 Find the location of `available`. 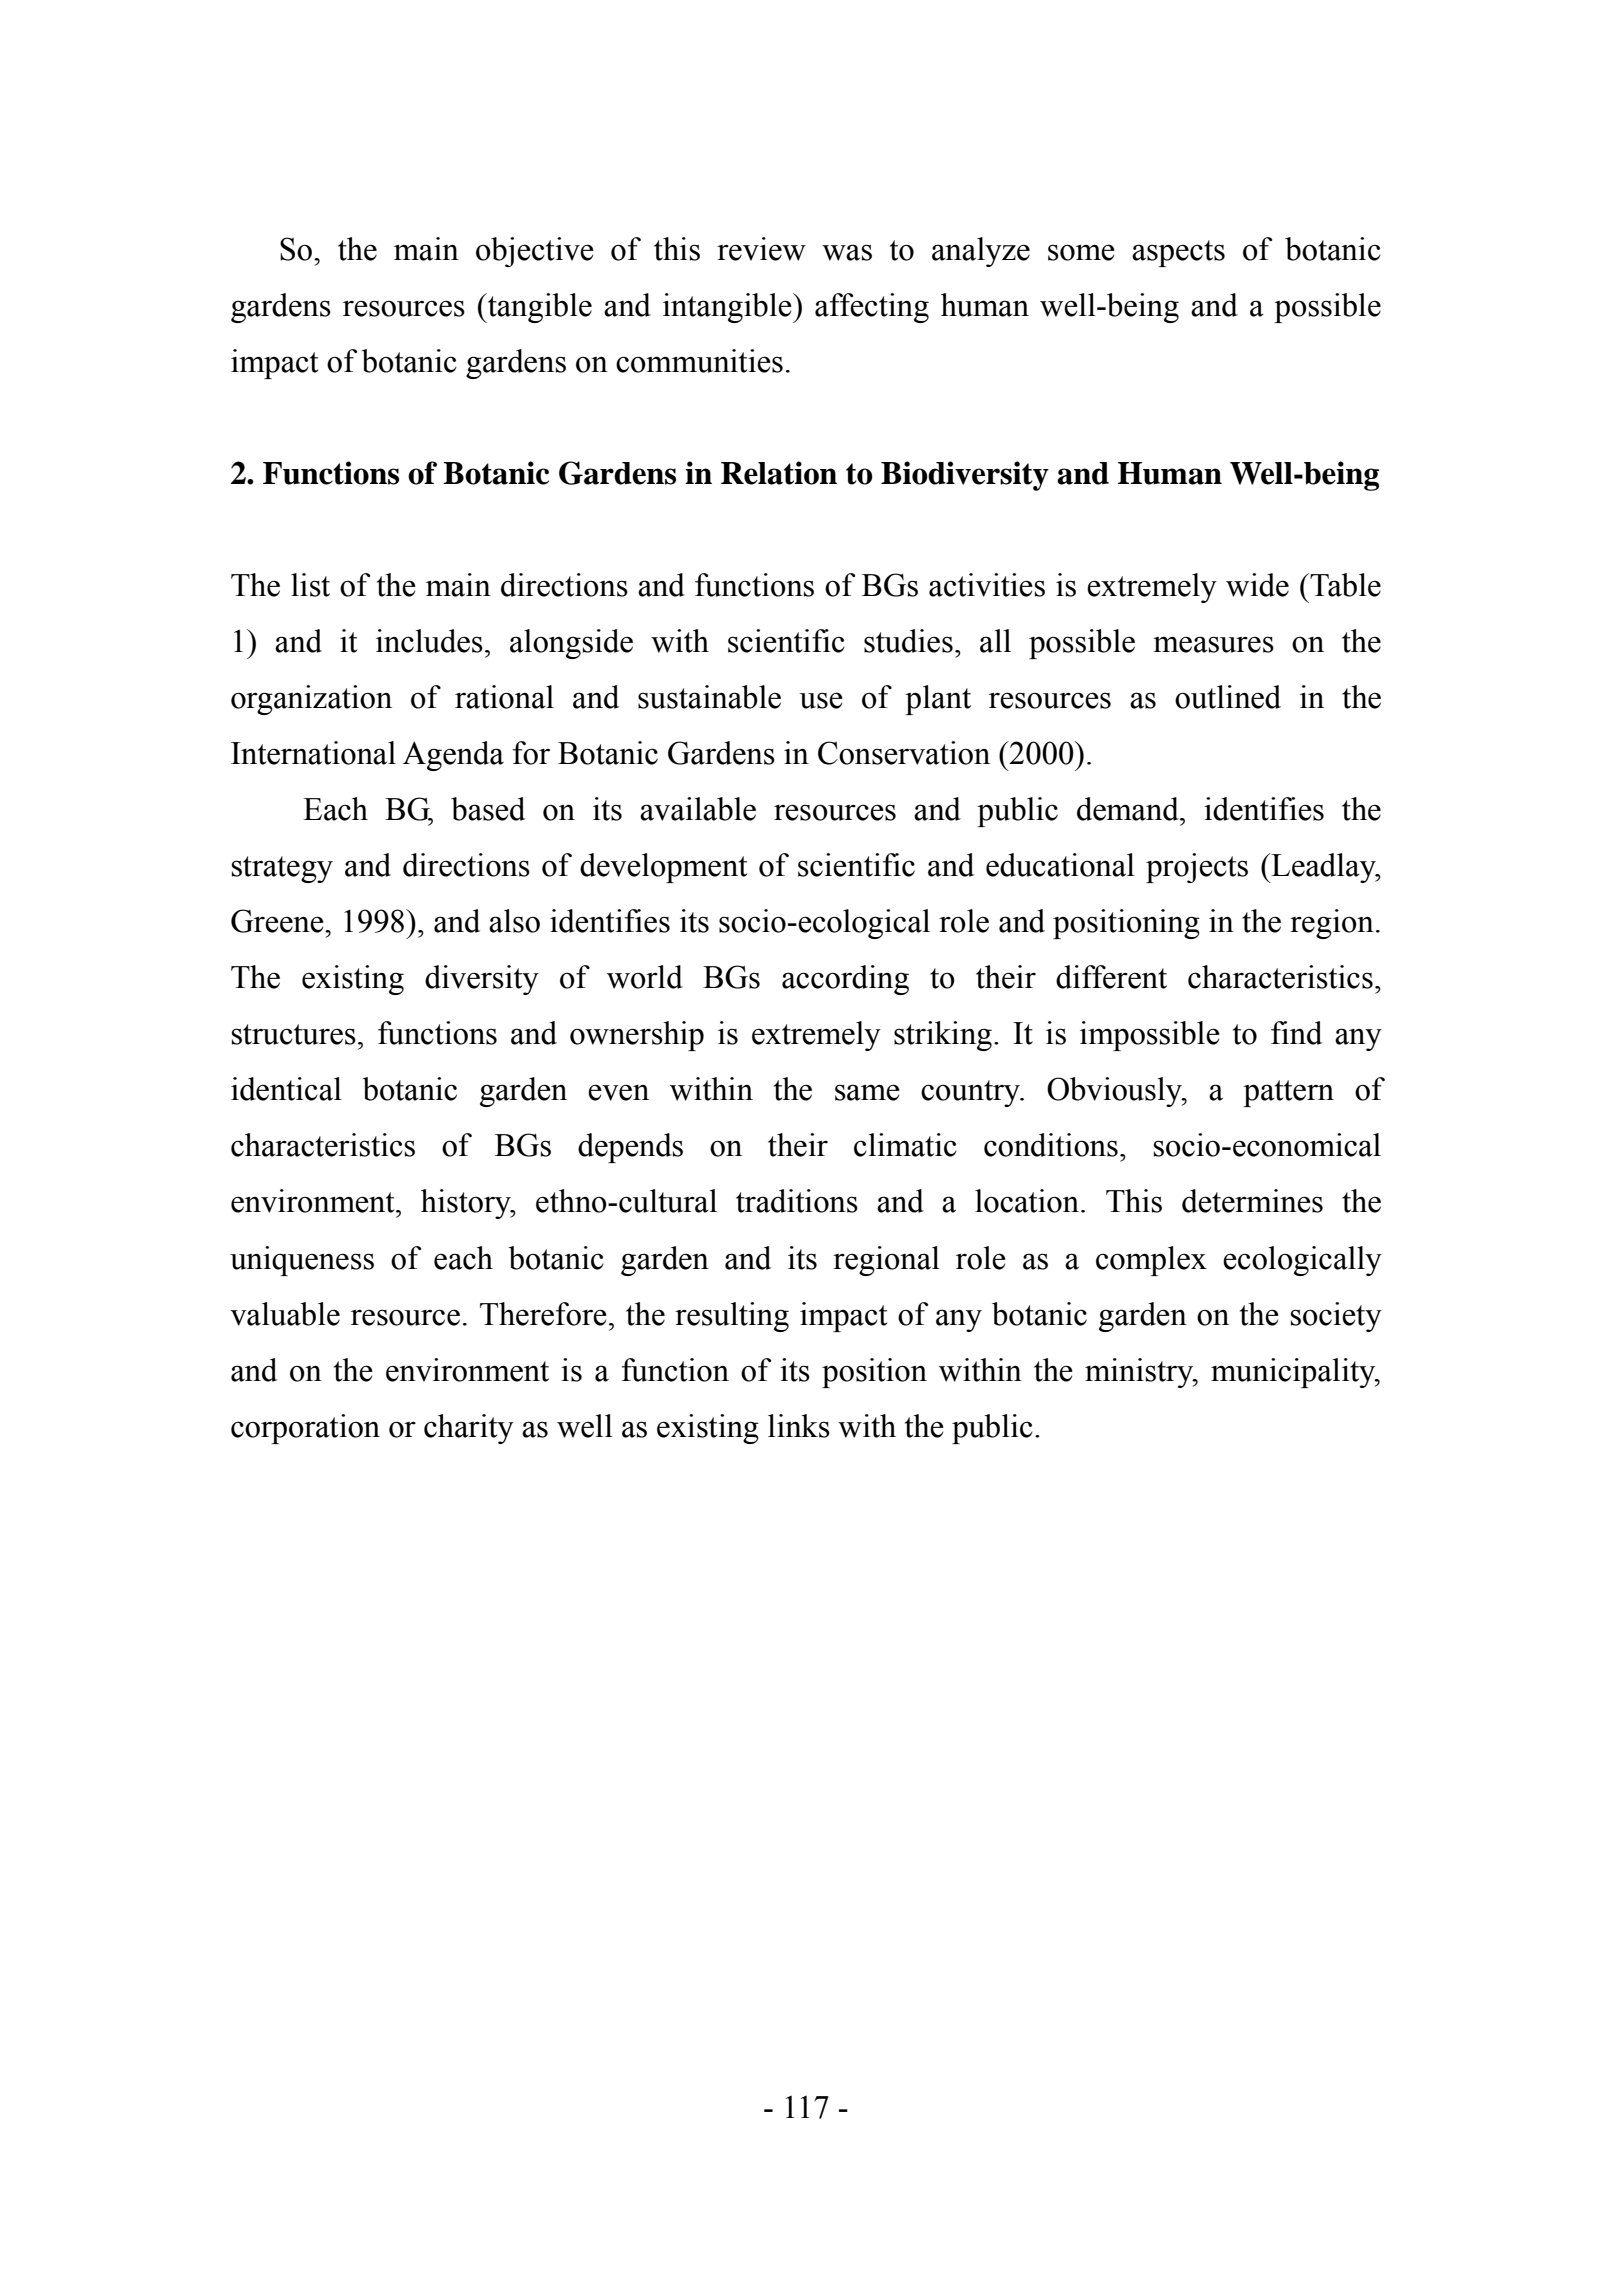

available is located at coordinates (698, 809).
